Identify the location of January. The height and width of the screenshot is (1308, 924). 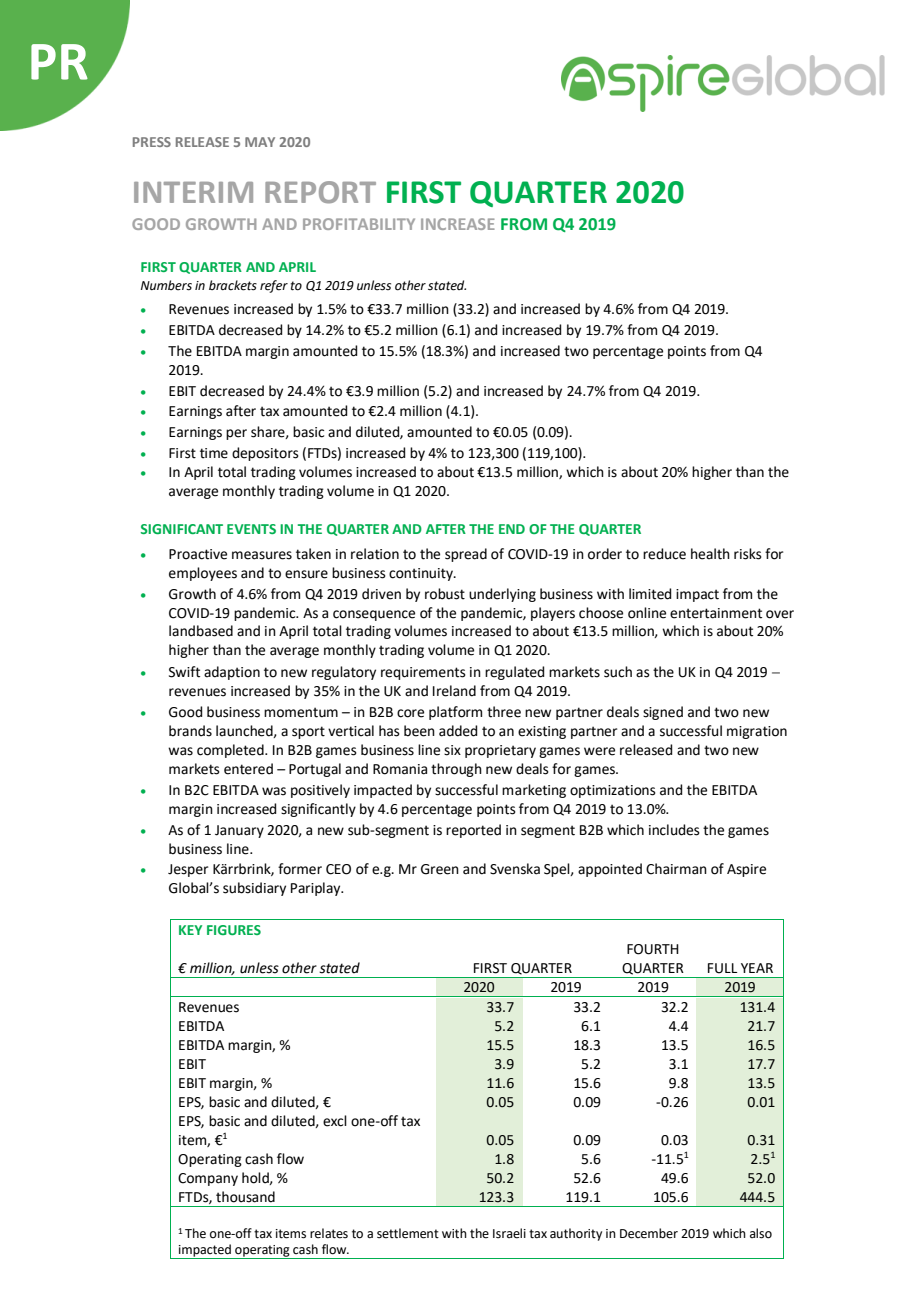
(239, 831).
